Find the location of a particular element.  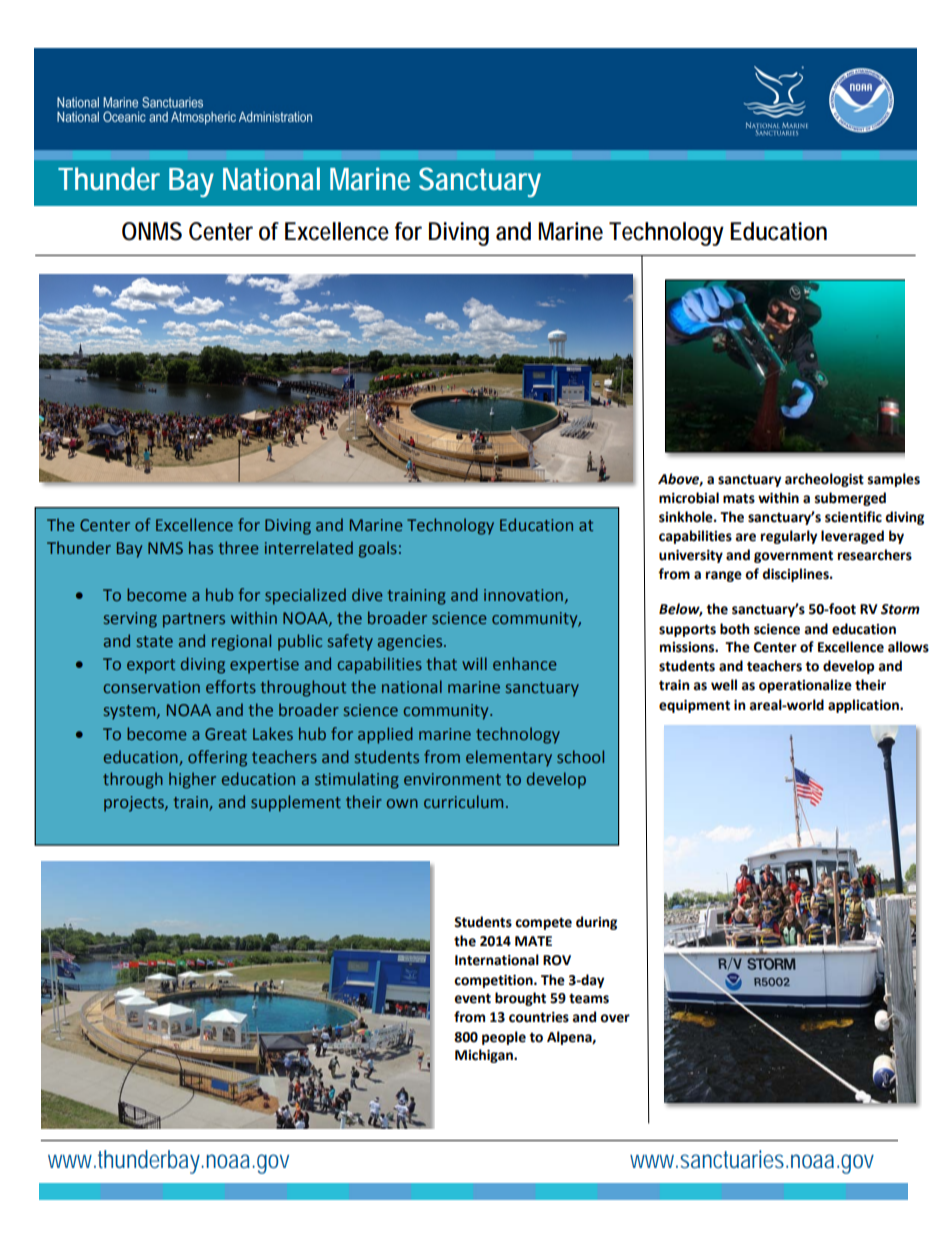

during is located at coordinates (596, 923).
